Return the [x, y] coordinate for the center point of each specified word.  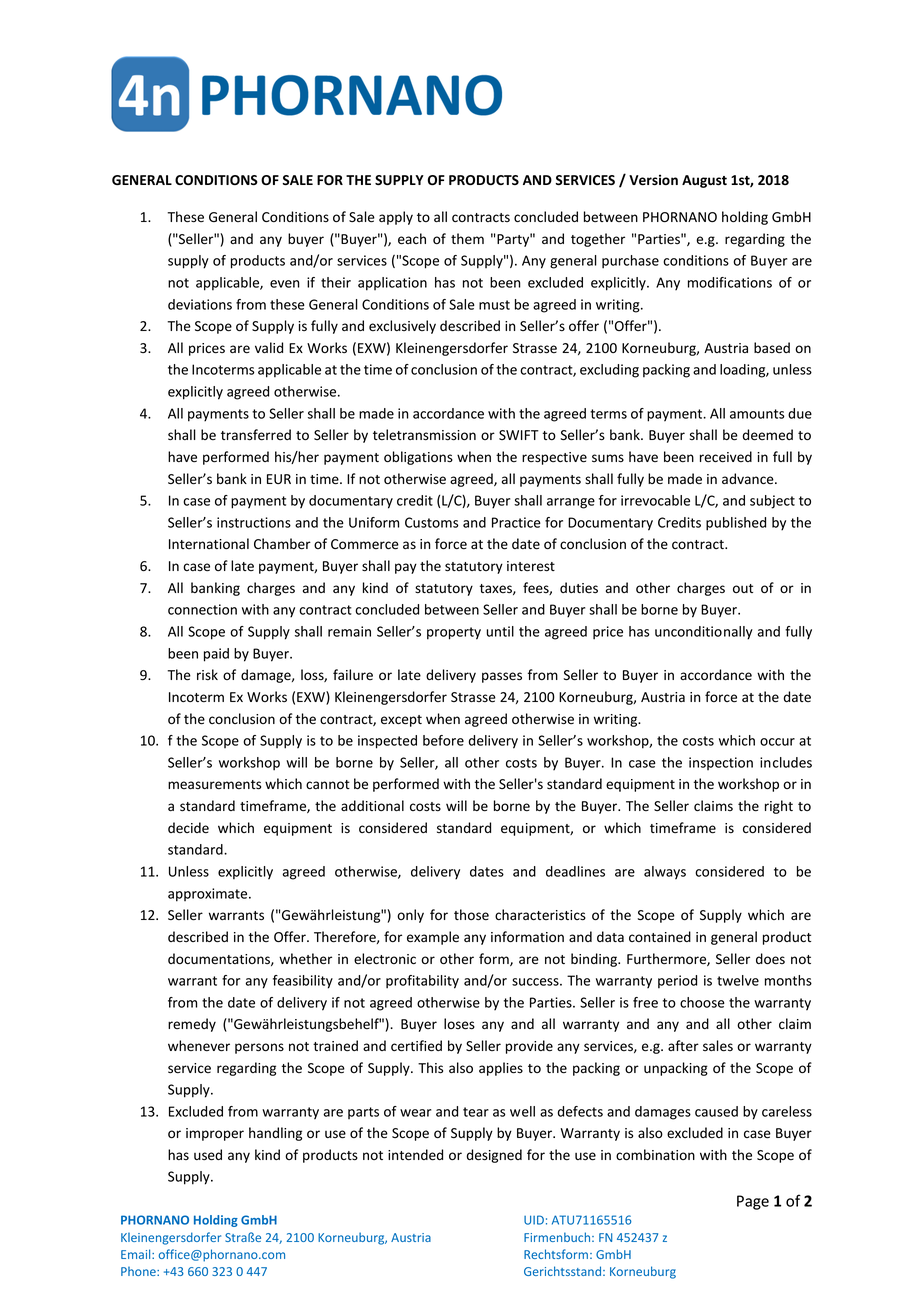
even [285, 284]
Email [137, 1254]
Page [753, 1202]
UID [534, 1220]
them [467, 239]
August [704, 181]
